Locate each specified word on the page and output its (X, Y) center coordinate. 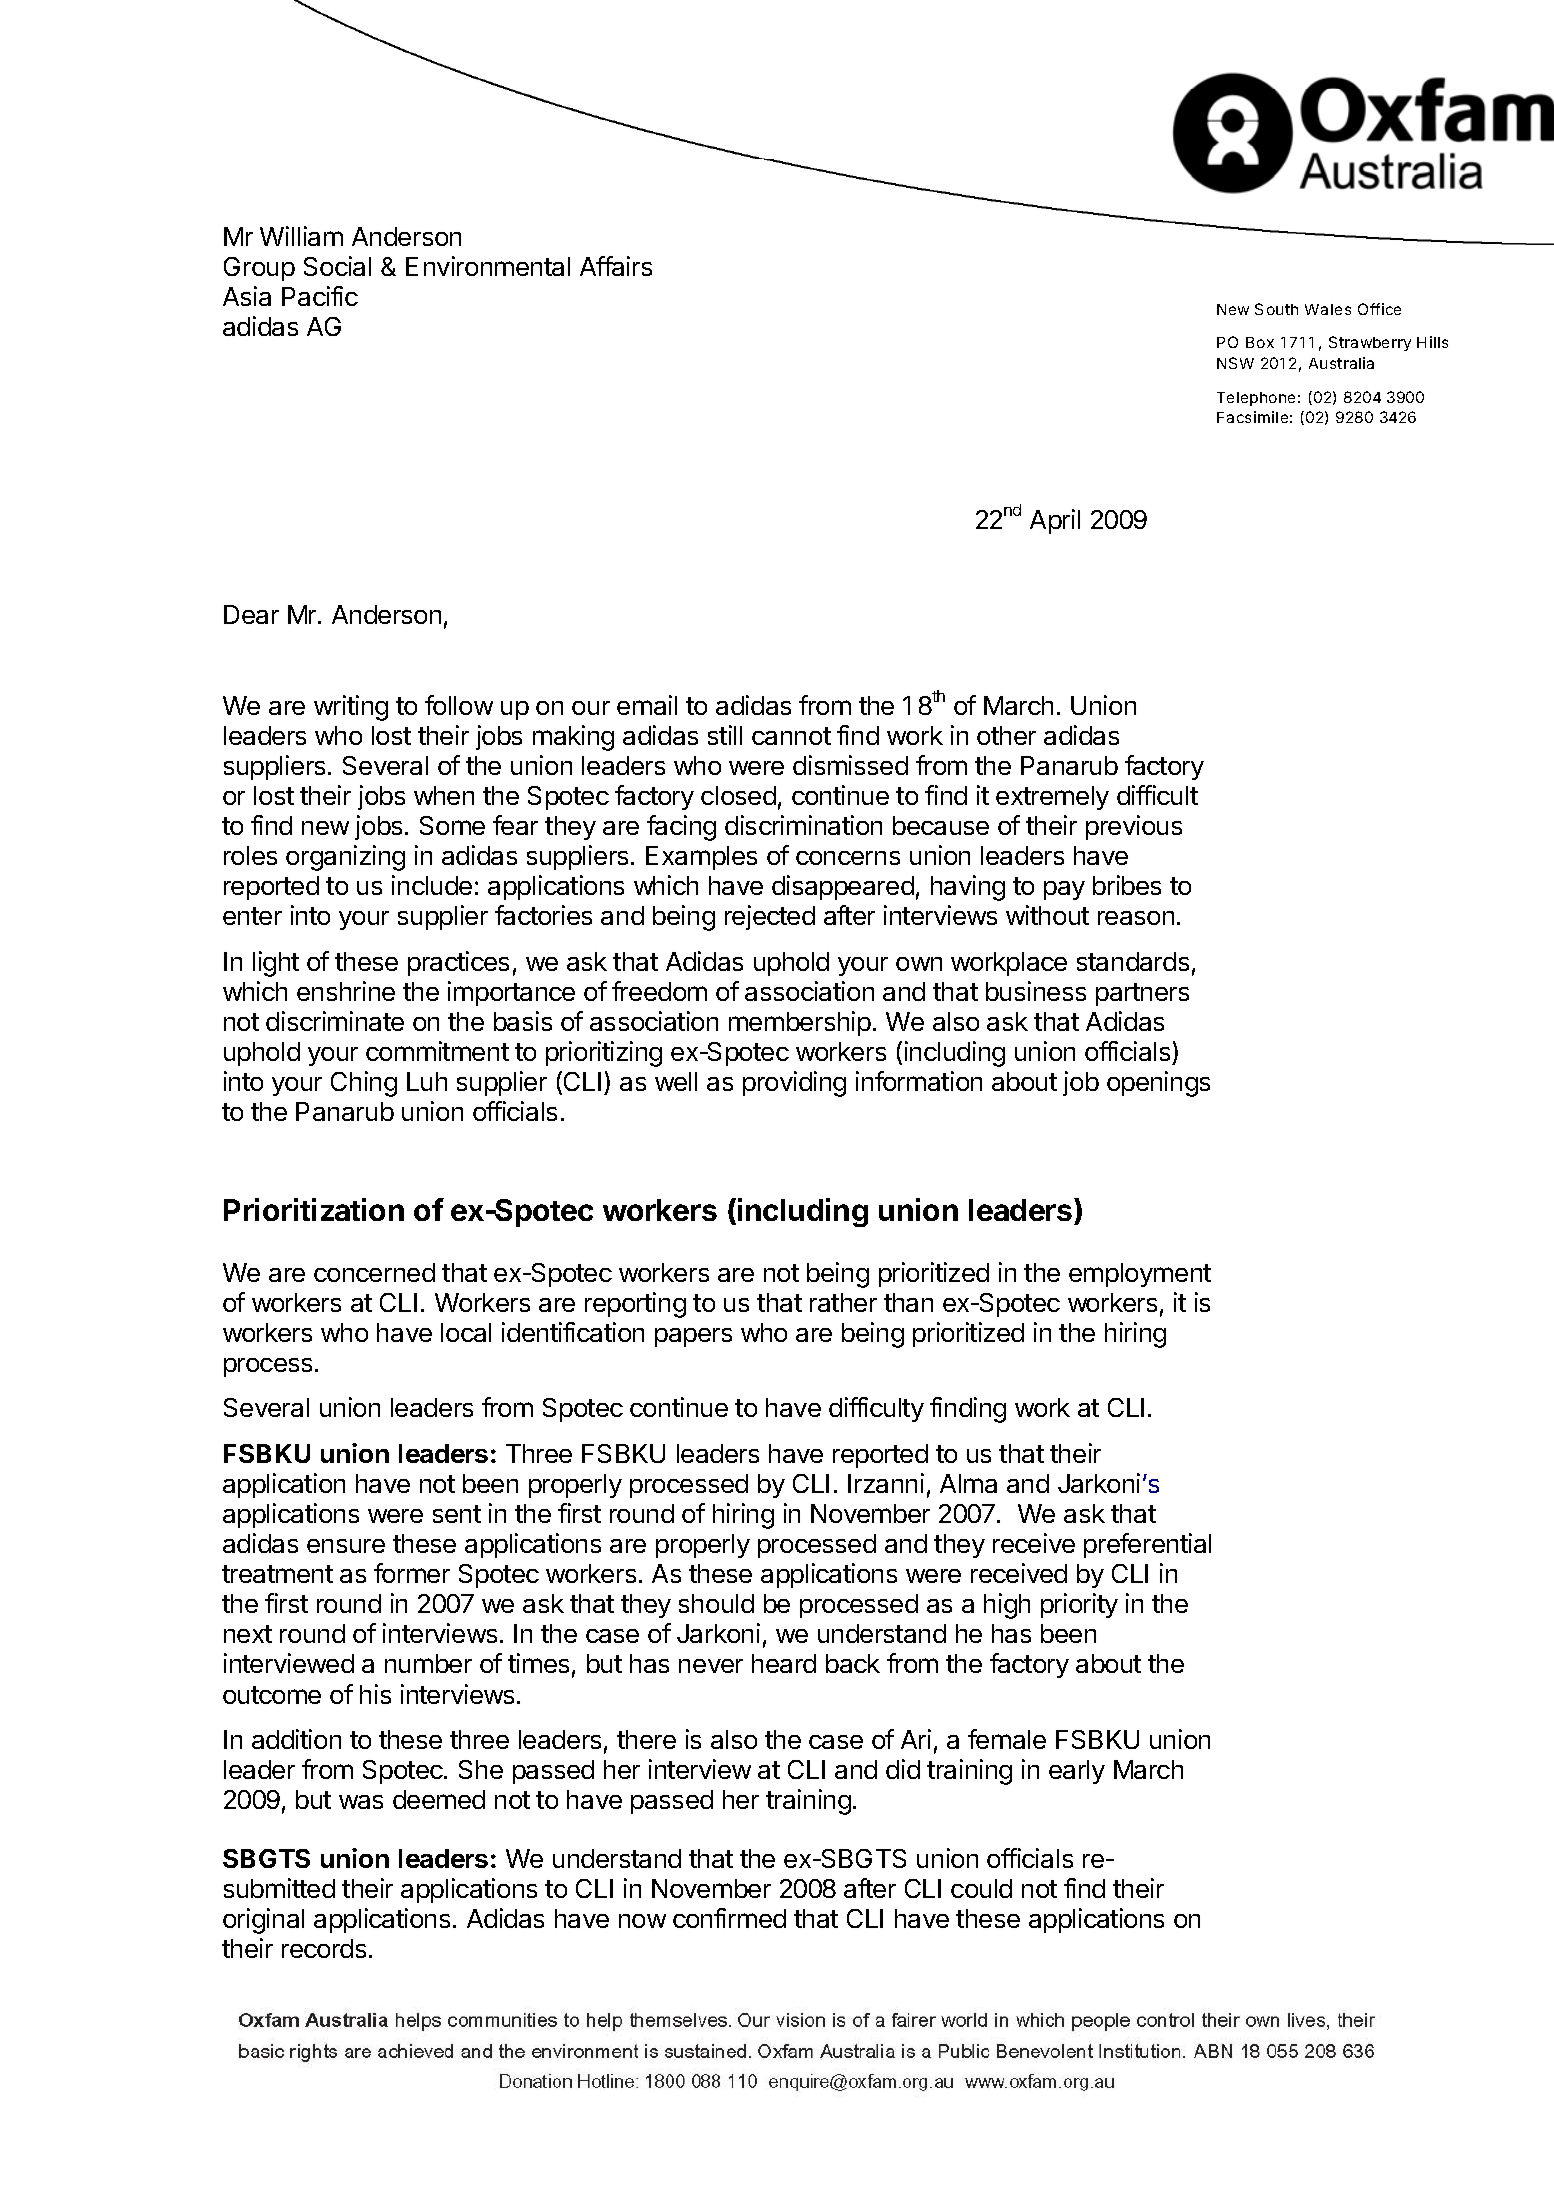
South (1276, 309)
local (466, 1332)
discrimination (803, 825)
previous (1134, 827)
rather (843, 1302)
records (324, 1948)
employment (1140, 1275)
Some (452, 825)
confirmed (729, 1918)
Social (337, 266)
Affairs (616, 266)
